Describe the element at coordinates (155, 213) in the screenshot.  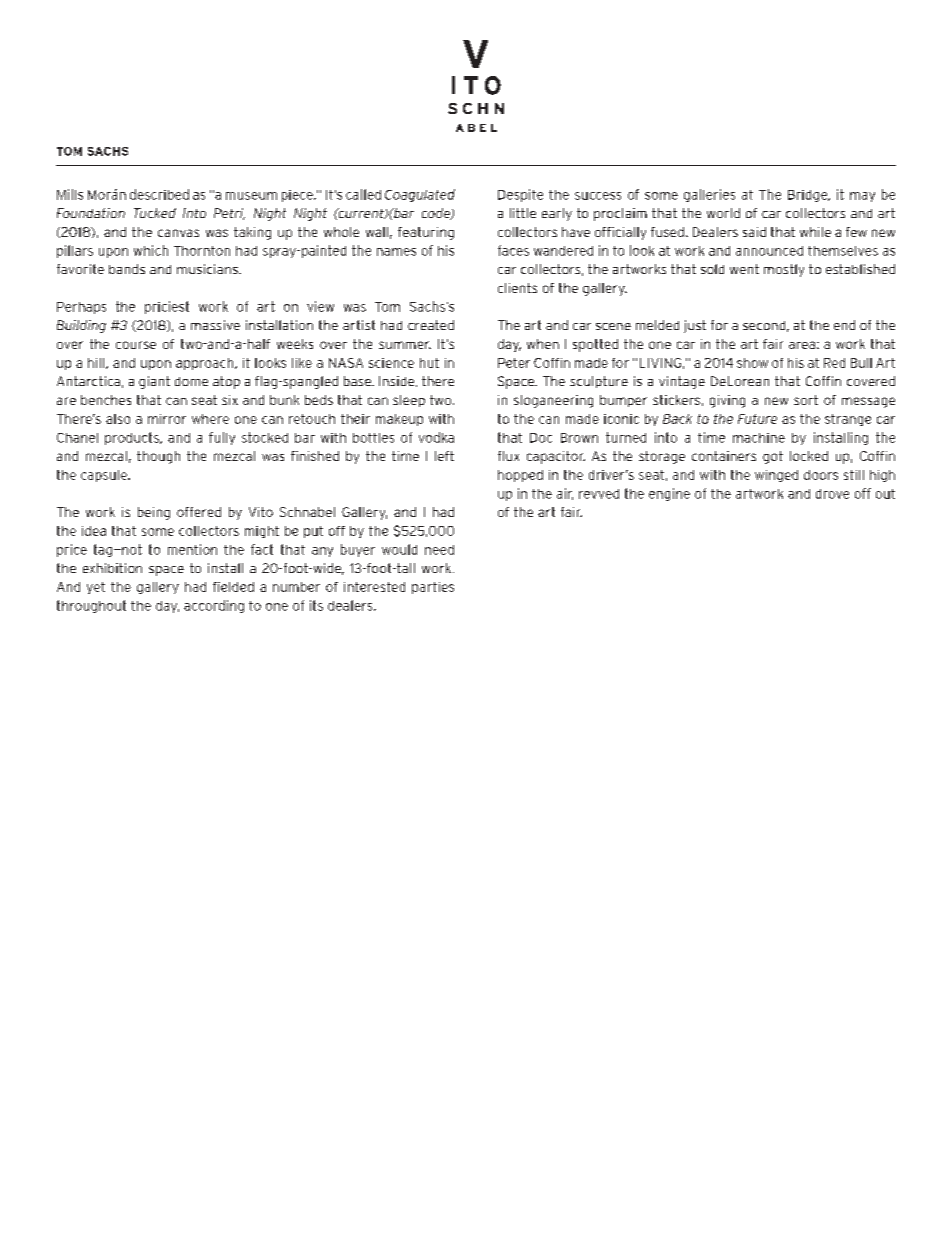
I see `Tucked` at that location.
